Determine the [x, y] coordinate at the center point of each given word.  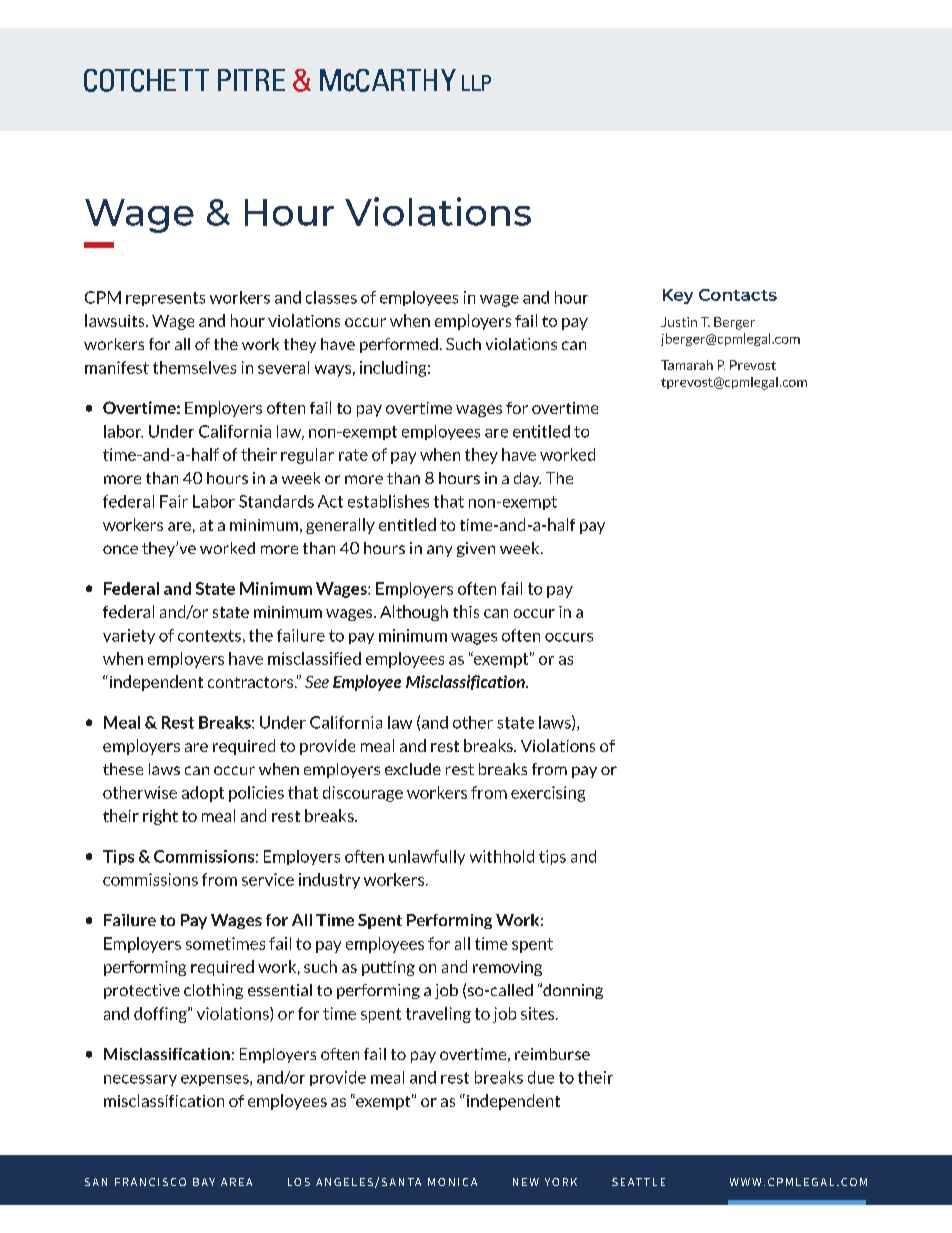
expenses [216, 1080]
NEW [526, 1182]
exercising [548, 794]
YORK [561, 1182]
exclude [413, 769]
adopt [203, 794]
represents [165, 299]
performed [399, 345]
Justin [679, 322]
